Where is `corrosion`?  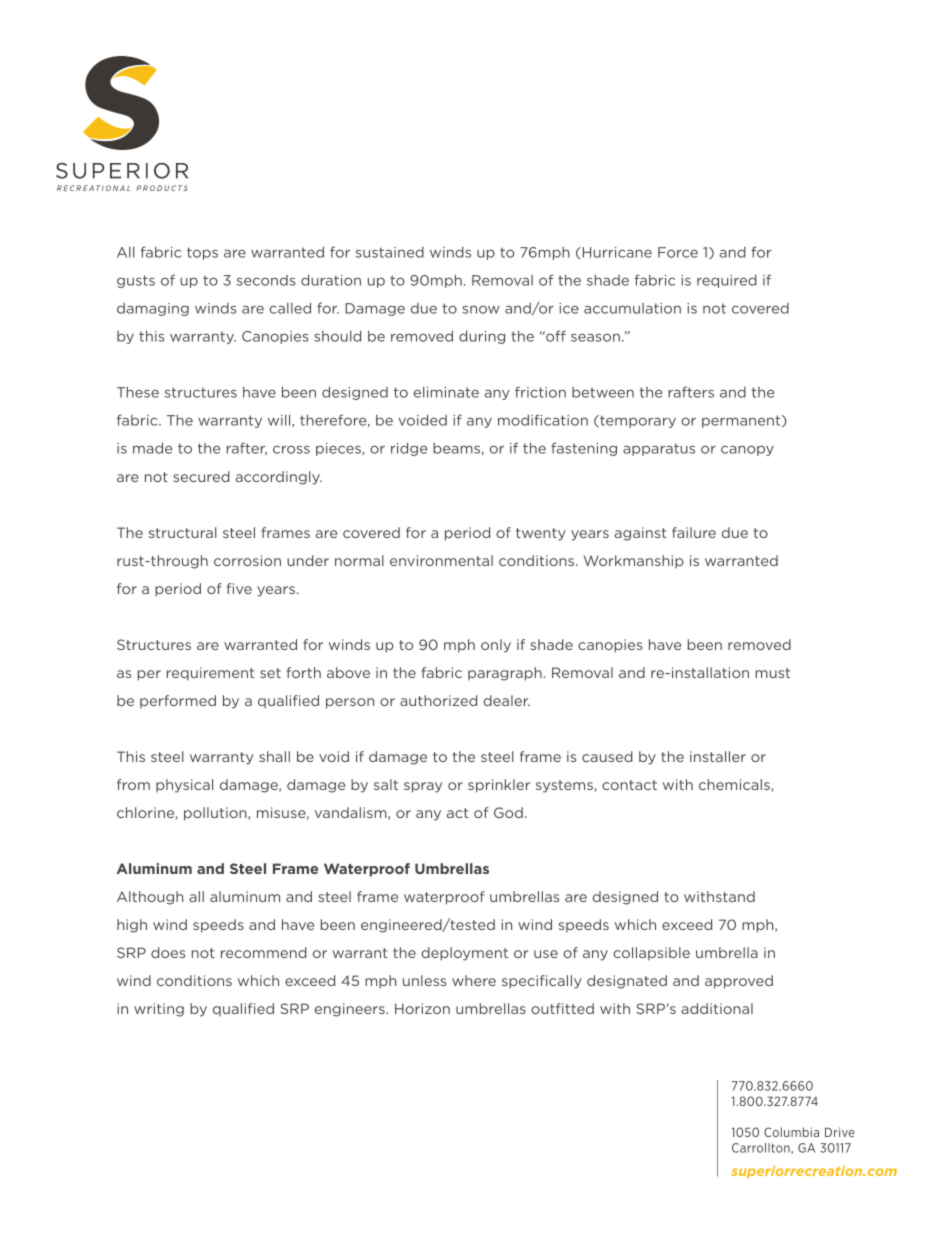
corrosion is located at coordinates (247, 560).
